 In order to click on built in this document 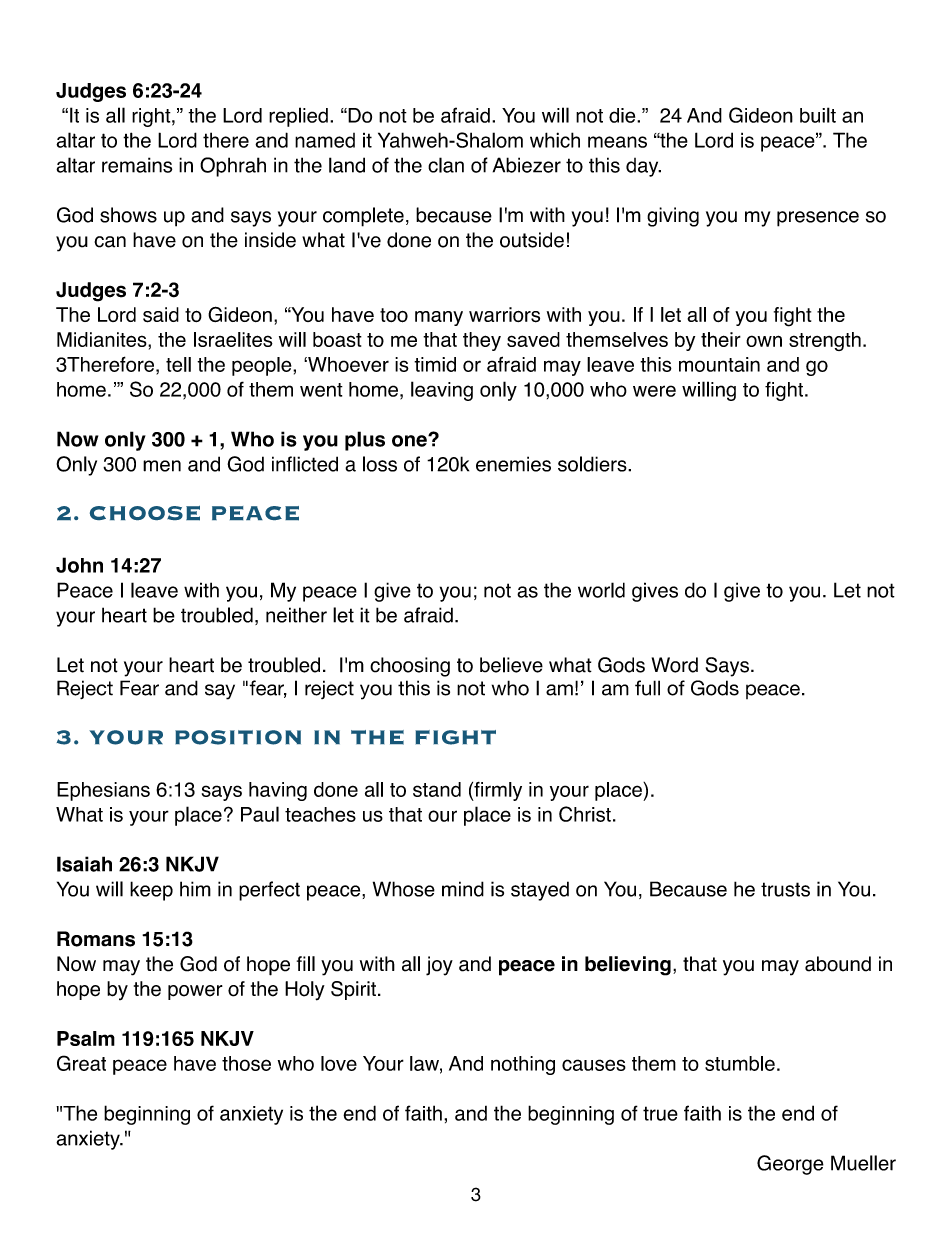, I will do `click(818, 115)`.
